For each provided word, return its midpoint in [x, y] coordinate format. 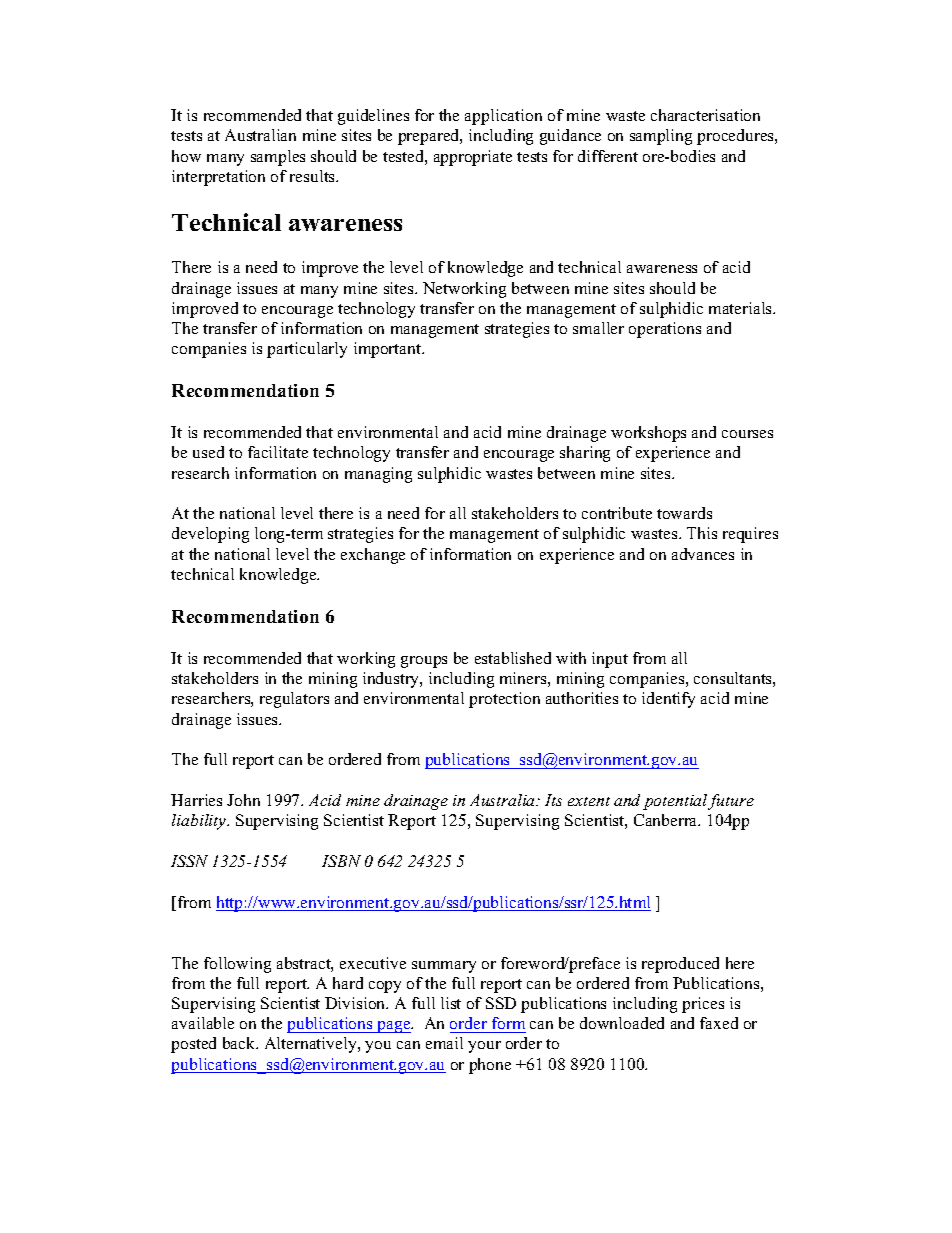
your [484, 1047]
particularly [307, 350]
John [243, 800]
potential [676, 802]
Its [553, 800]
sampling [661, 137]
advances [703, 554]
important [389, 350]
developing [210, 535]
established [513, 658]
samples [278, 158]
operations [665, 330]
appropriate [473, 158]
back [240, 1043]
